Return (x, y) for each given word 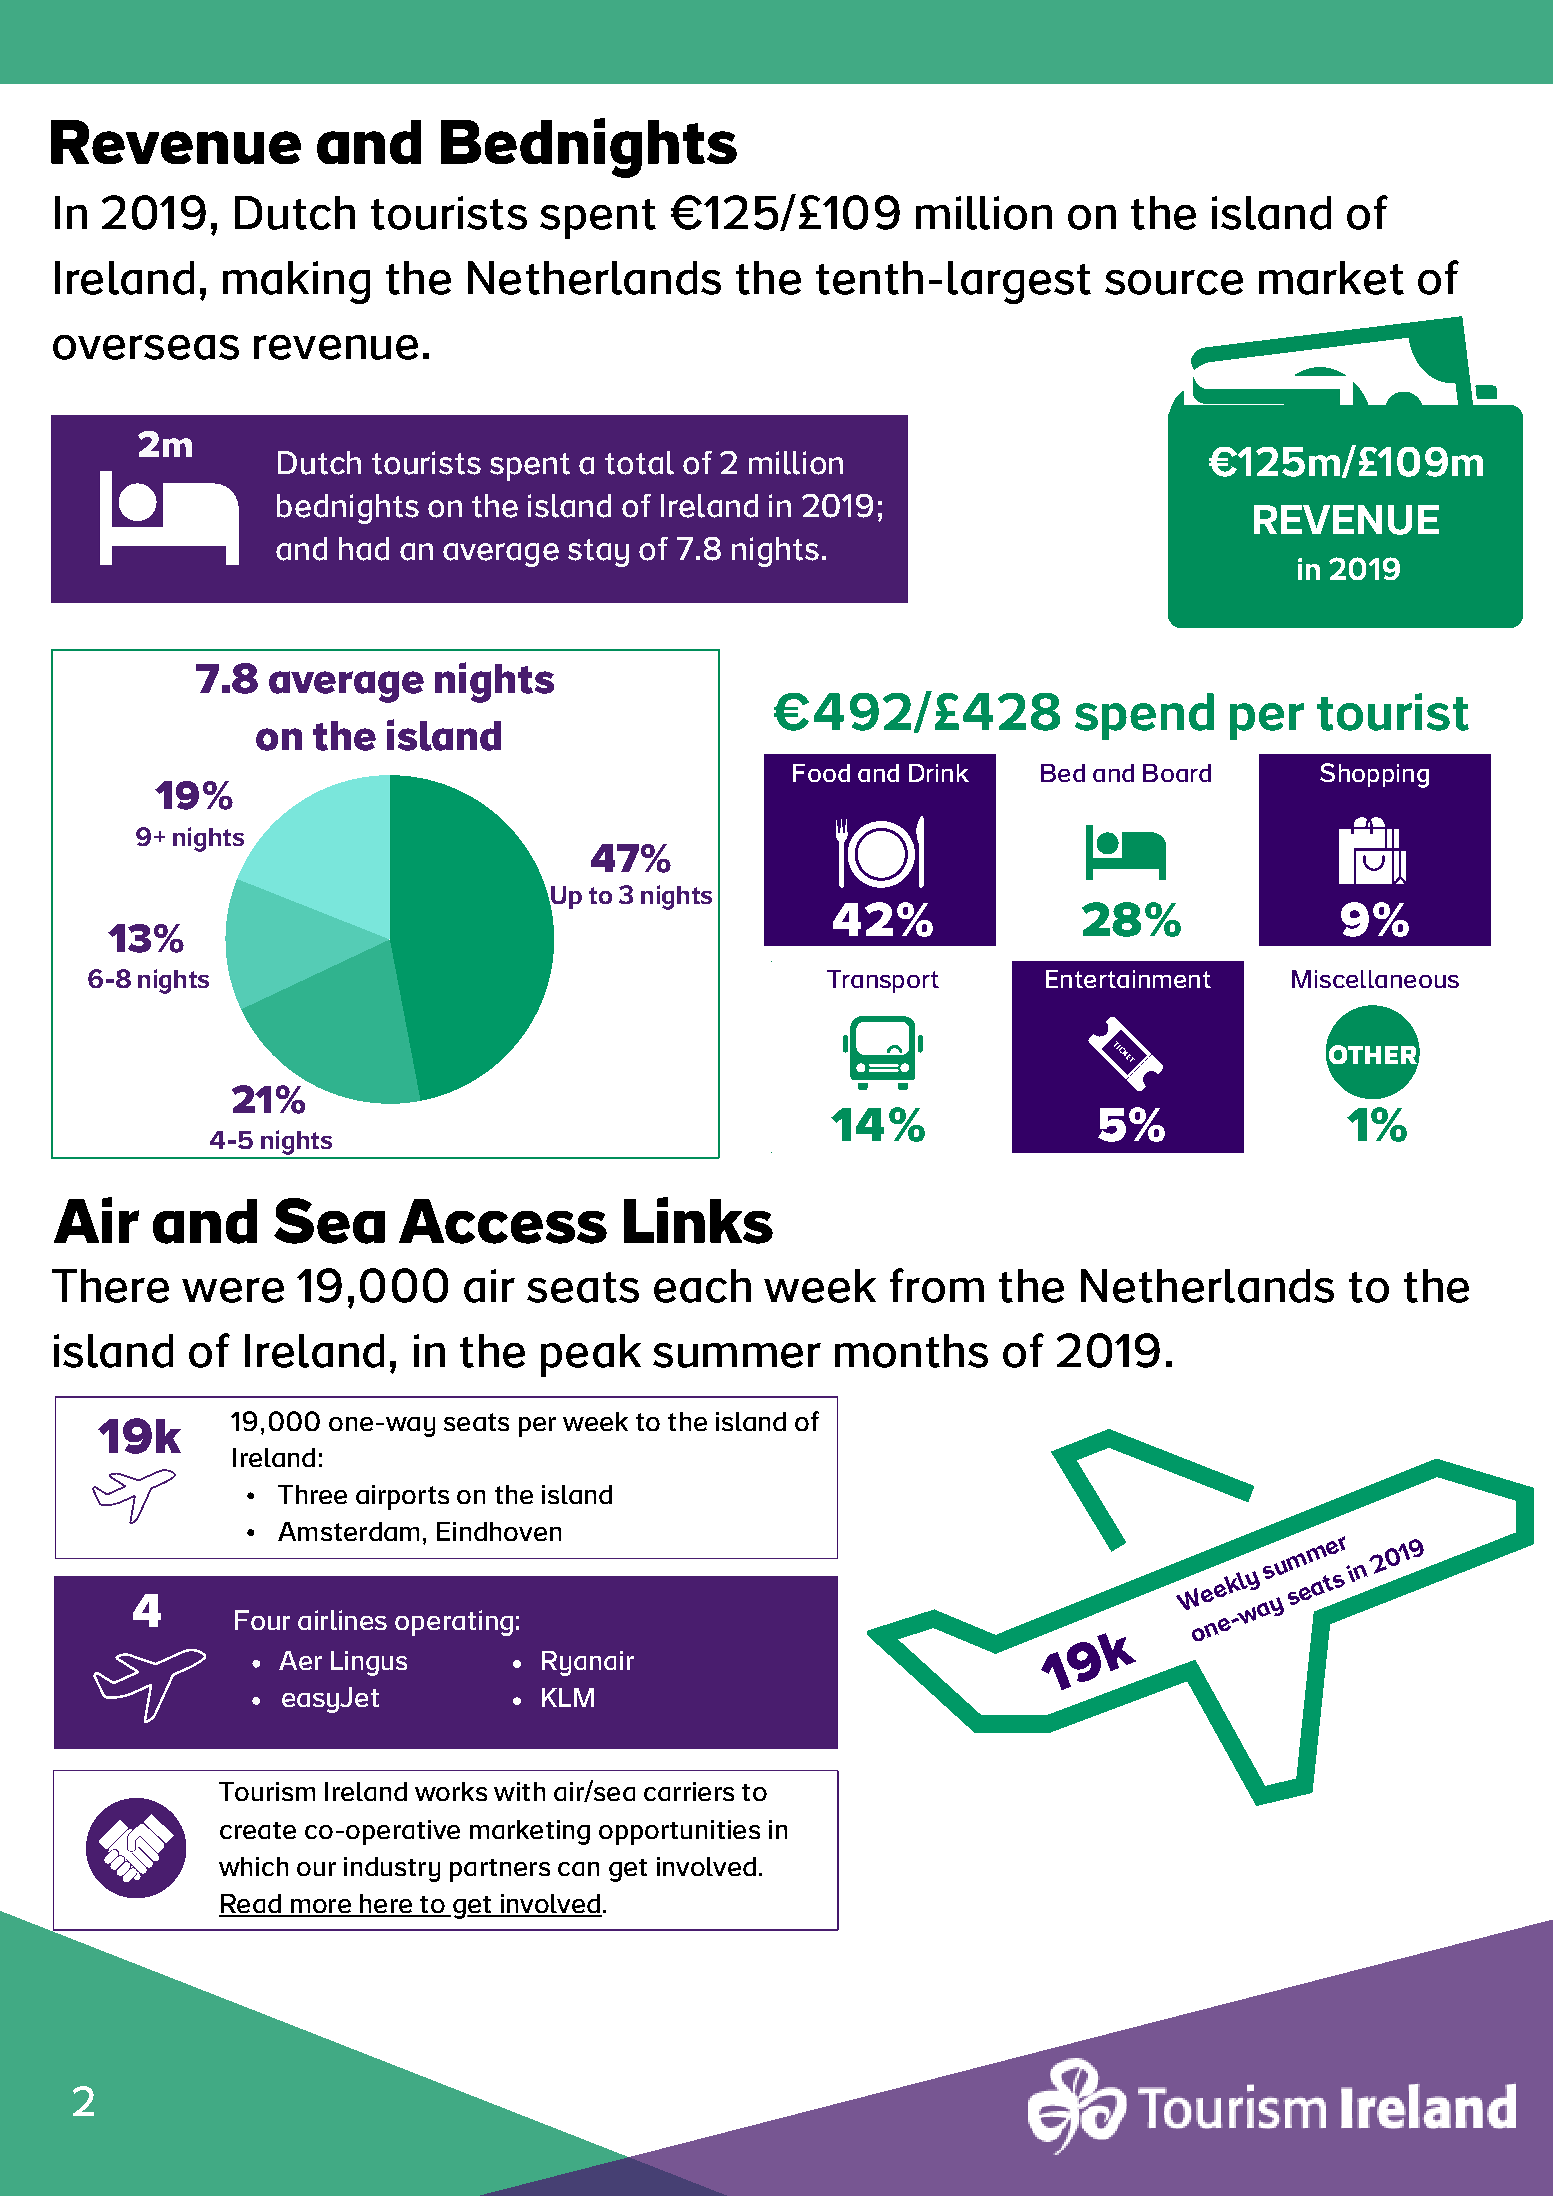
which (253, 1866)
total (639, 463)
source (1174, 282)
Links (698, 1220)
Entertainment (1128, 979)
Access (503, 1221)
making (296, 282)
